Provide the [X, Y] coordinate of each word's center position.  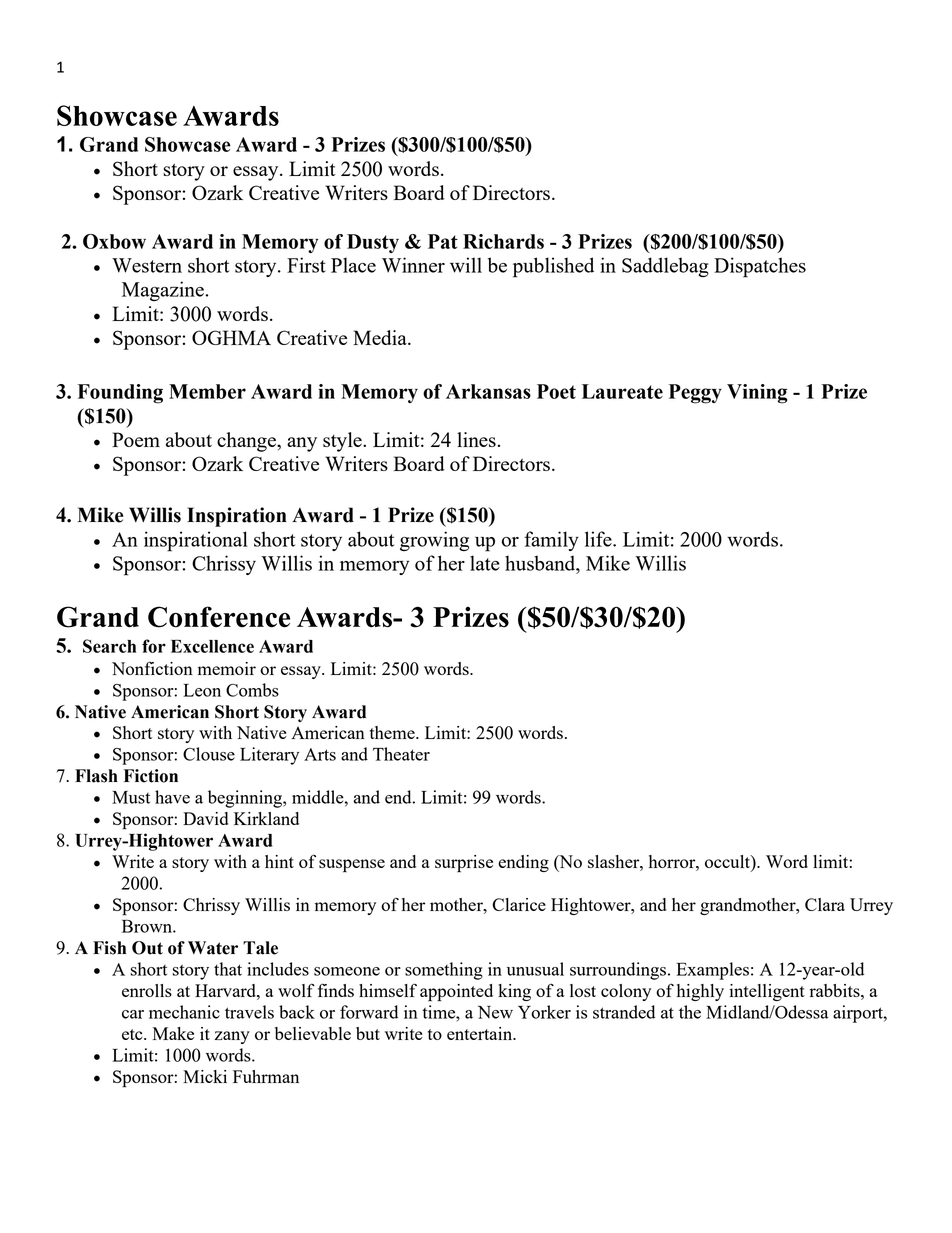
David [205, 818]
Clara [825, 904]
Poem [136, 439]
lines [476, 439]
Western [147, 265]
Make [173, 1033]
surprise [464, 864]
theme [393, 732]
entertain [481, 1033]
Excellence [212, 646]
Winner [413, 265]
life [599, 539]
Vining [757, 394]
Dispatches [760, 267]
